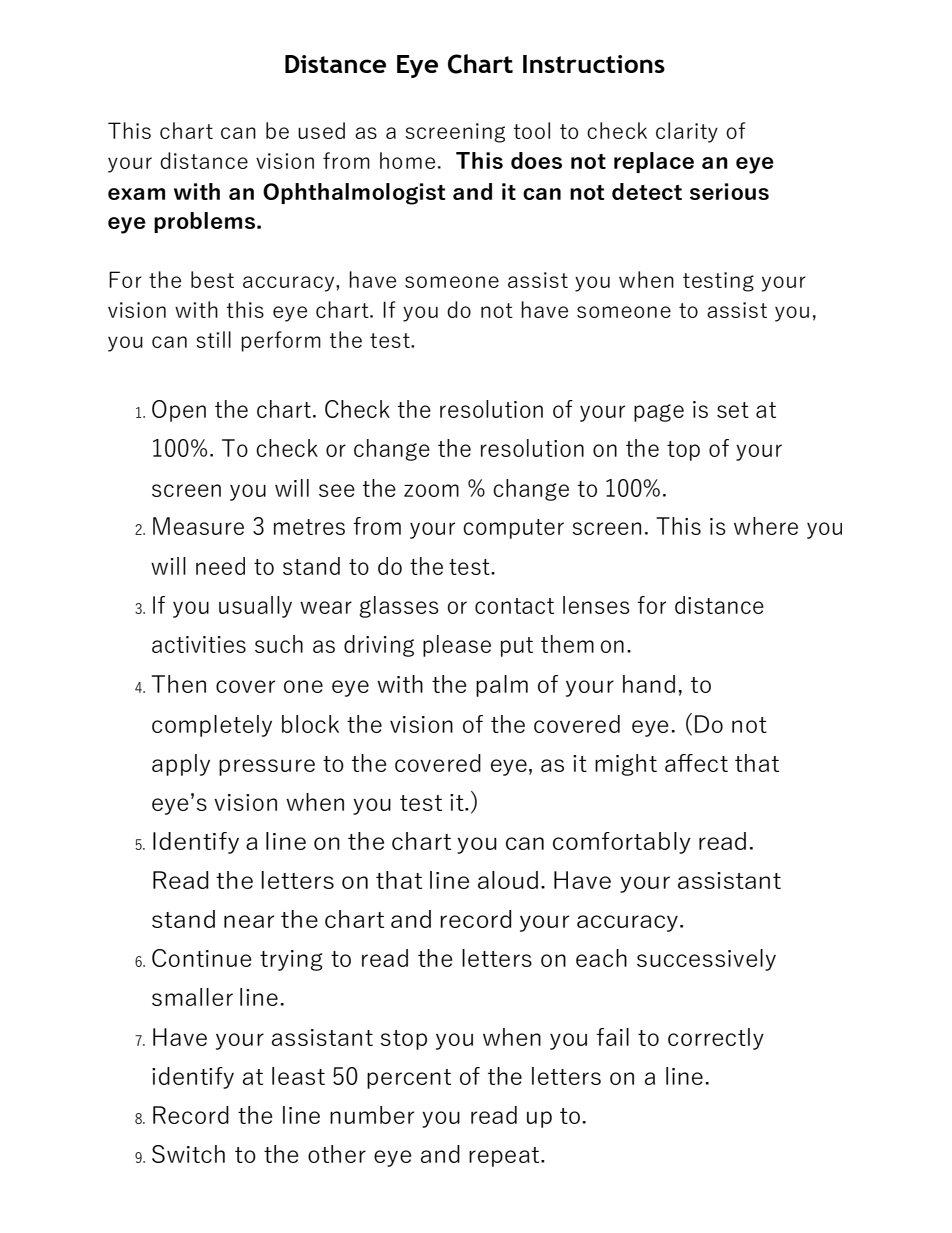 This image has height=1233, width=952. Describe the element at coordinates (407, 160) in the image. I see `home` at that location.
